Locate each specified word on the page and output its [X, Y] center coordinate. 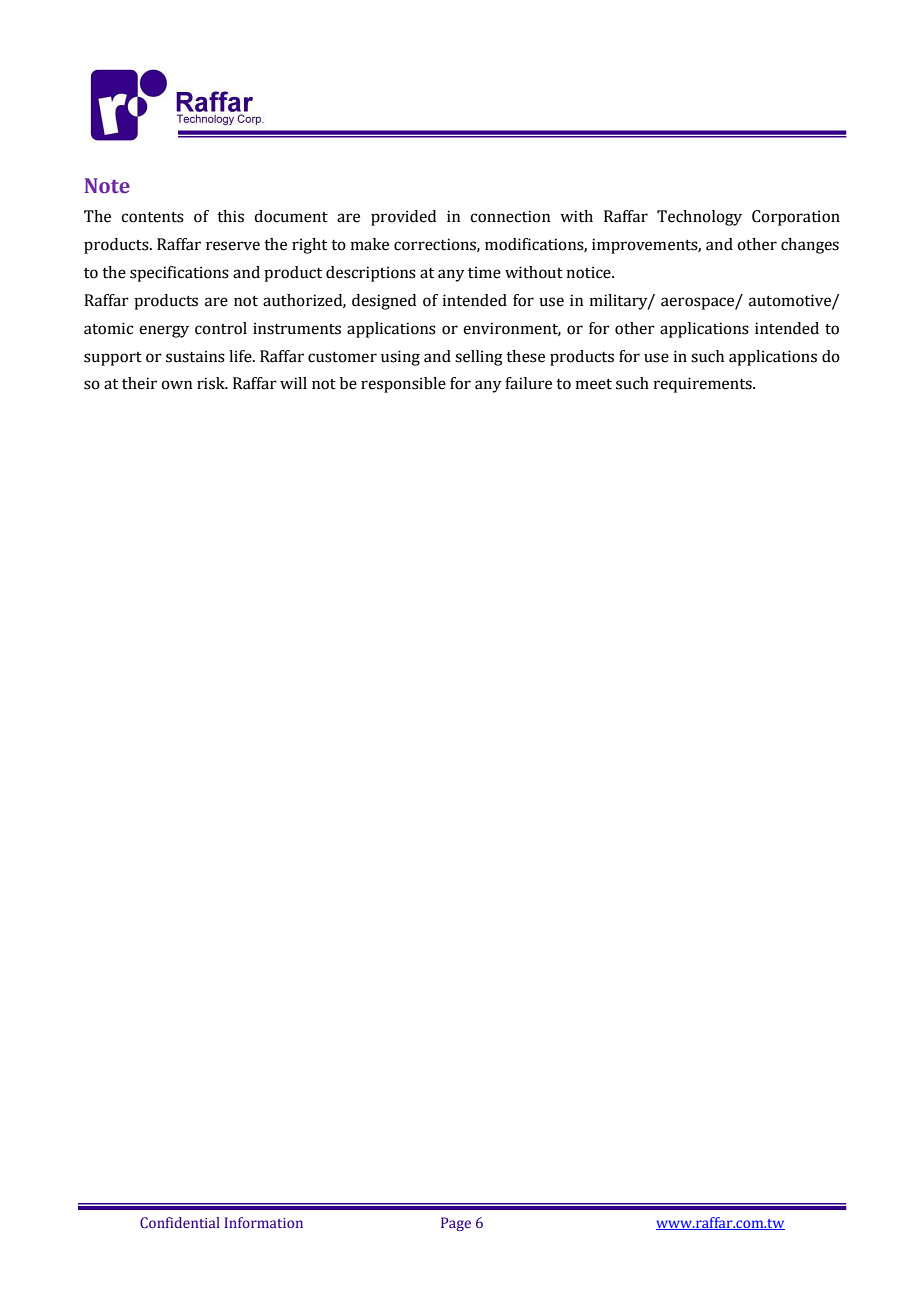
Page [456, 1224]
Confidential [180, 1222]
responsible [403, 385]
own [176, 385]
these [525, 356]
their [139, 383]
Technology [699, 218]
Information [264, 1222]
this [230, 216]
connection [510, 216]
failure [528, 383]
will [293, 383]
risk [212, 383]
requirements [704, 385]
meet [594, 384]
